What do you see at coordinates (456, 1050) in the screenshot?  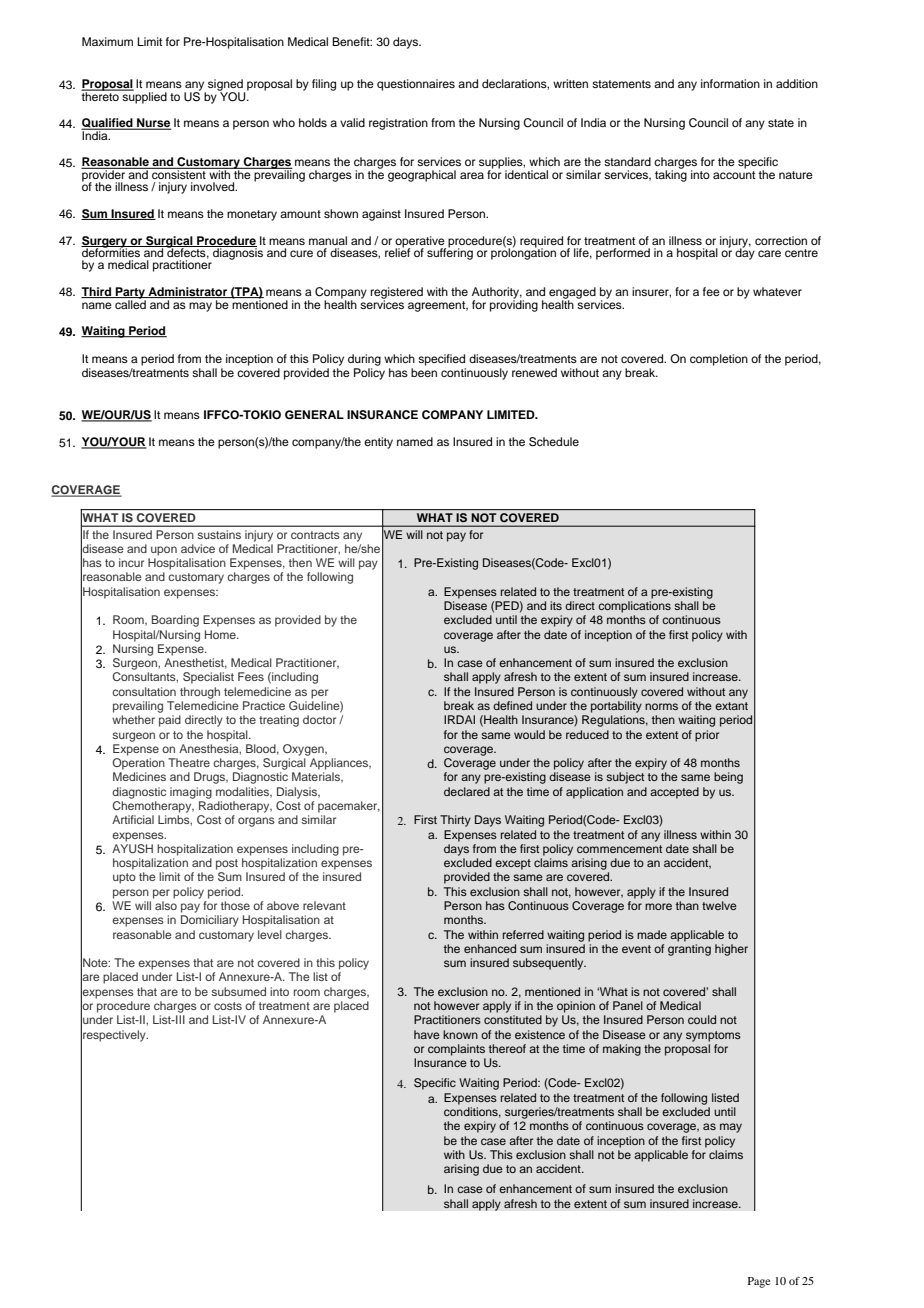 I see `complaints` at bounding box center [456, 1050].
